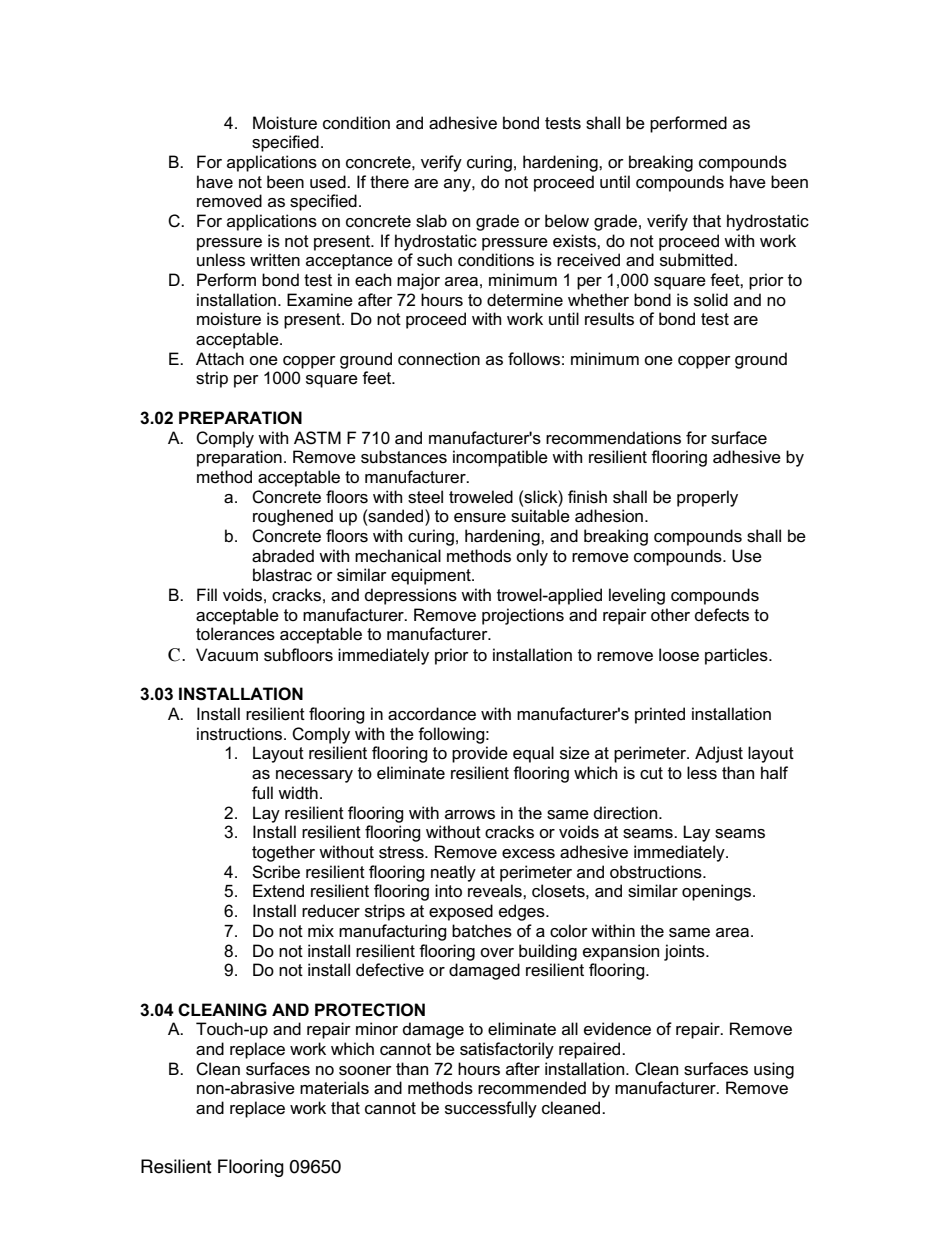 Image resolution: width=952 pixels, height=1233 pixels. Describe the element at coordinates (334, 1088) in the image. I see `materials` at that location.
